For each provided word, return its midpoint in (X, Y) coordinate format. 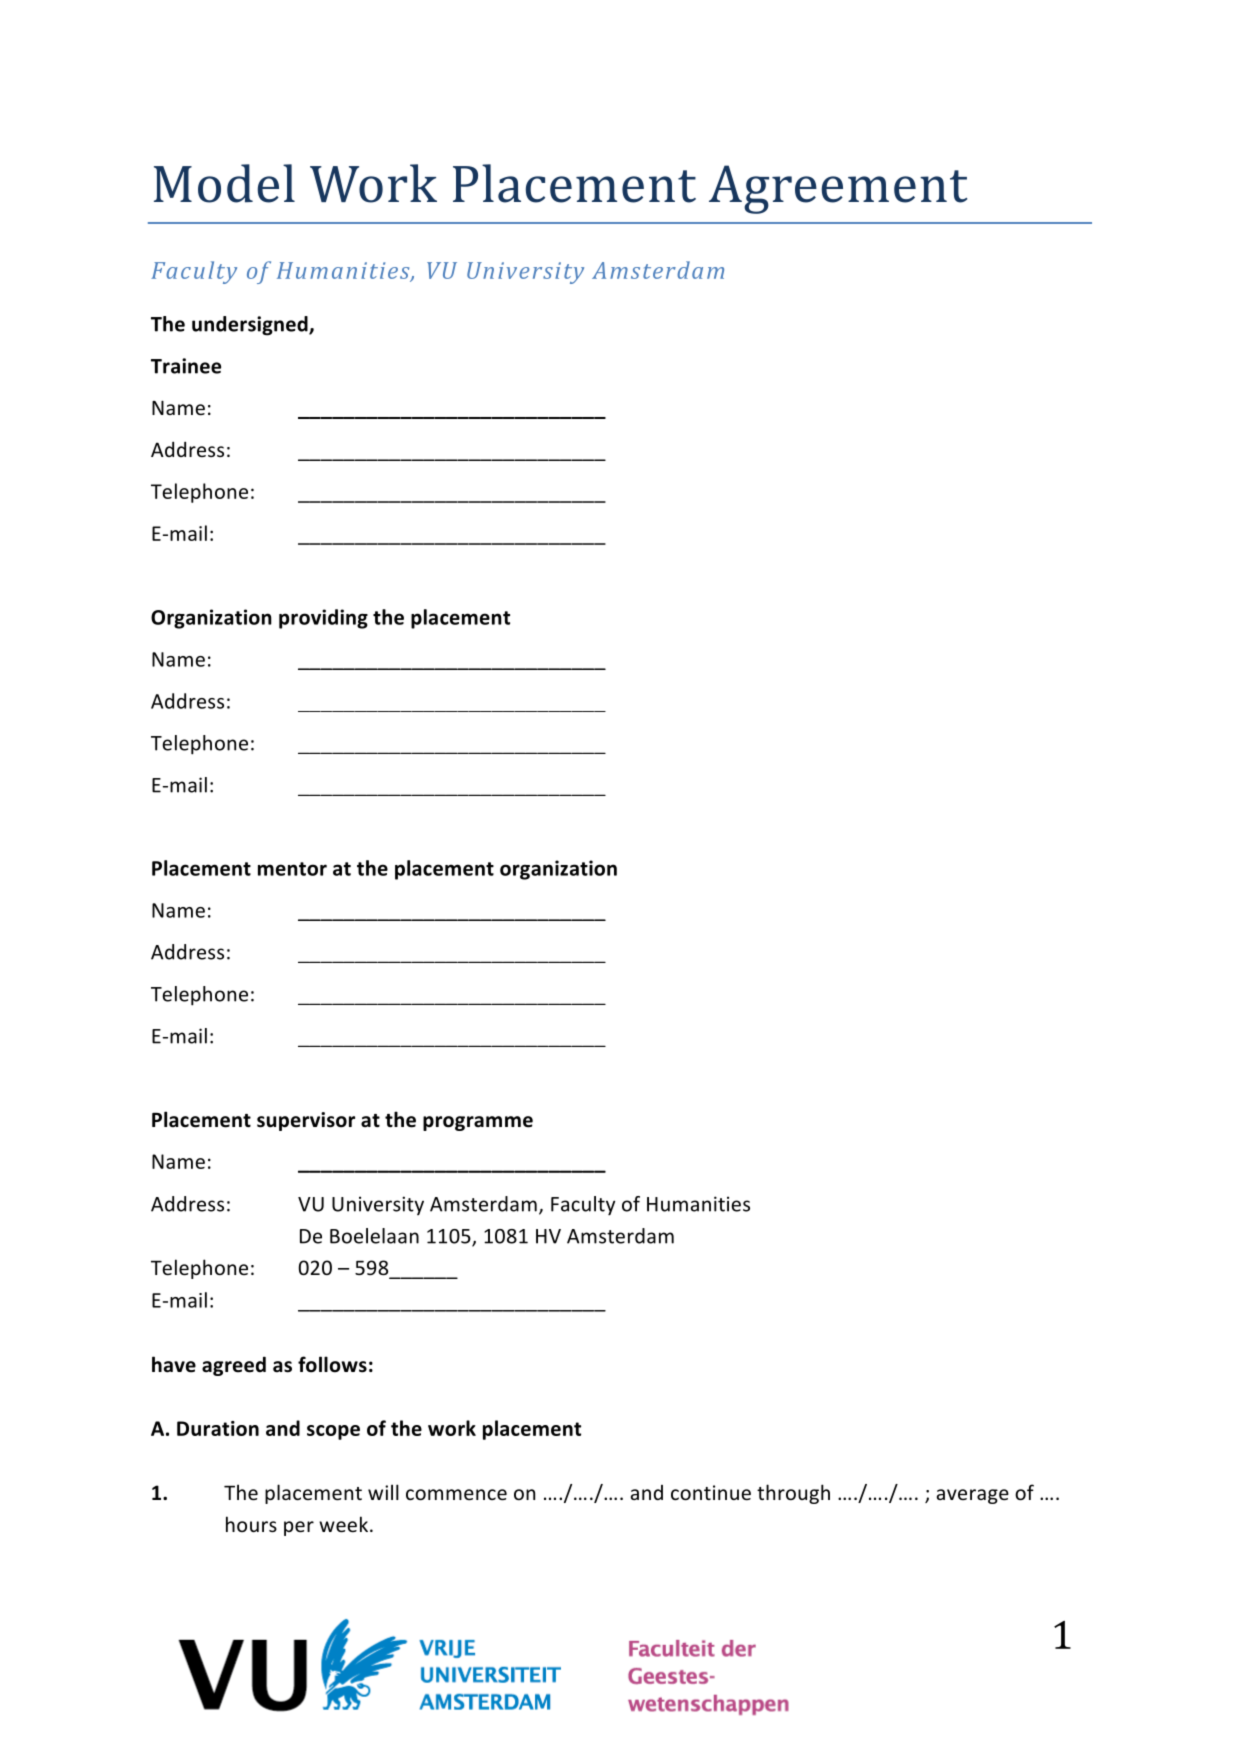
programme (478, 1123)
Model (224, 183)
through (793, 1494)
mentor (292, 869)
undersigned (251, 326)
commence (456, 1494)
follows (332, 1364)
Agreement (838, 189)
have (174, 1364)
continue (711, 1492)
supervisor (306, 1121)
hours (251, 1524)
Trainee (186, 366)
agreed (234, 1366)
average (973, 1496)
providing (323, 619)
